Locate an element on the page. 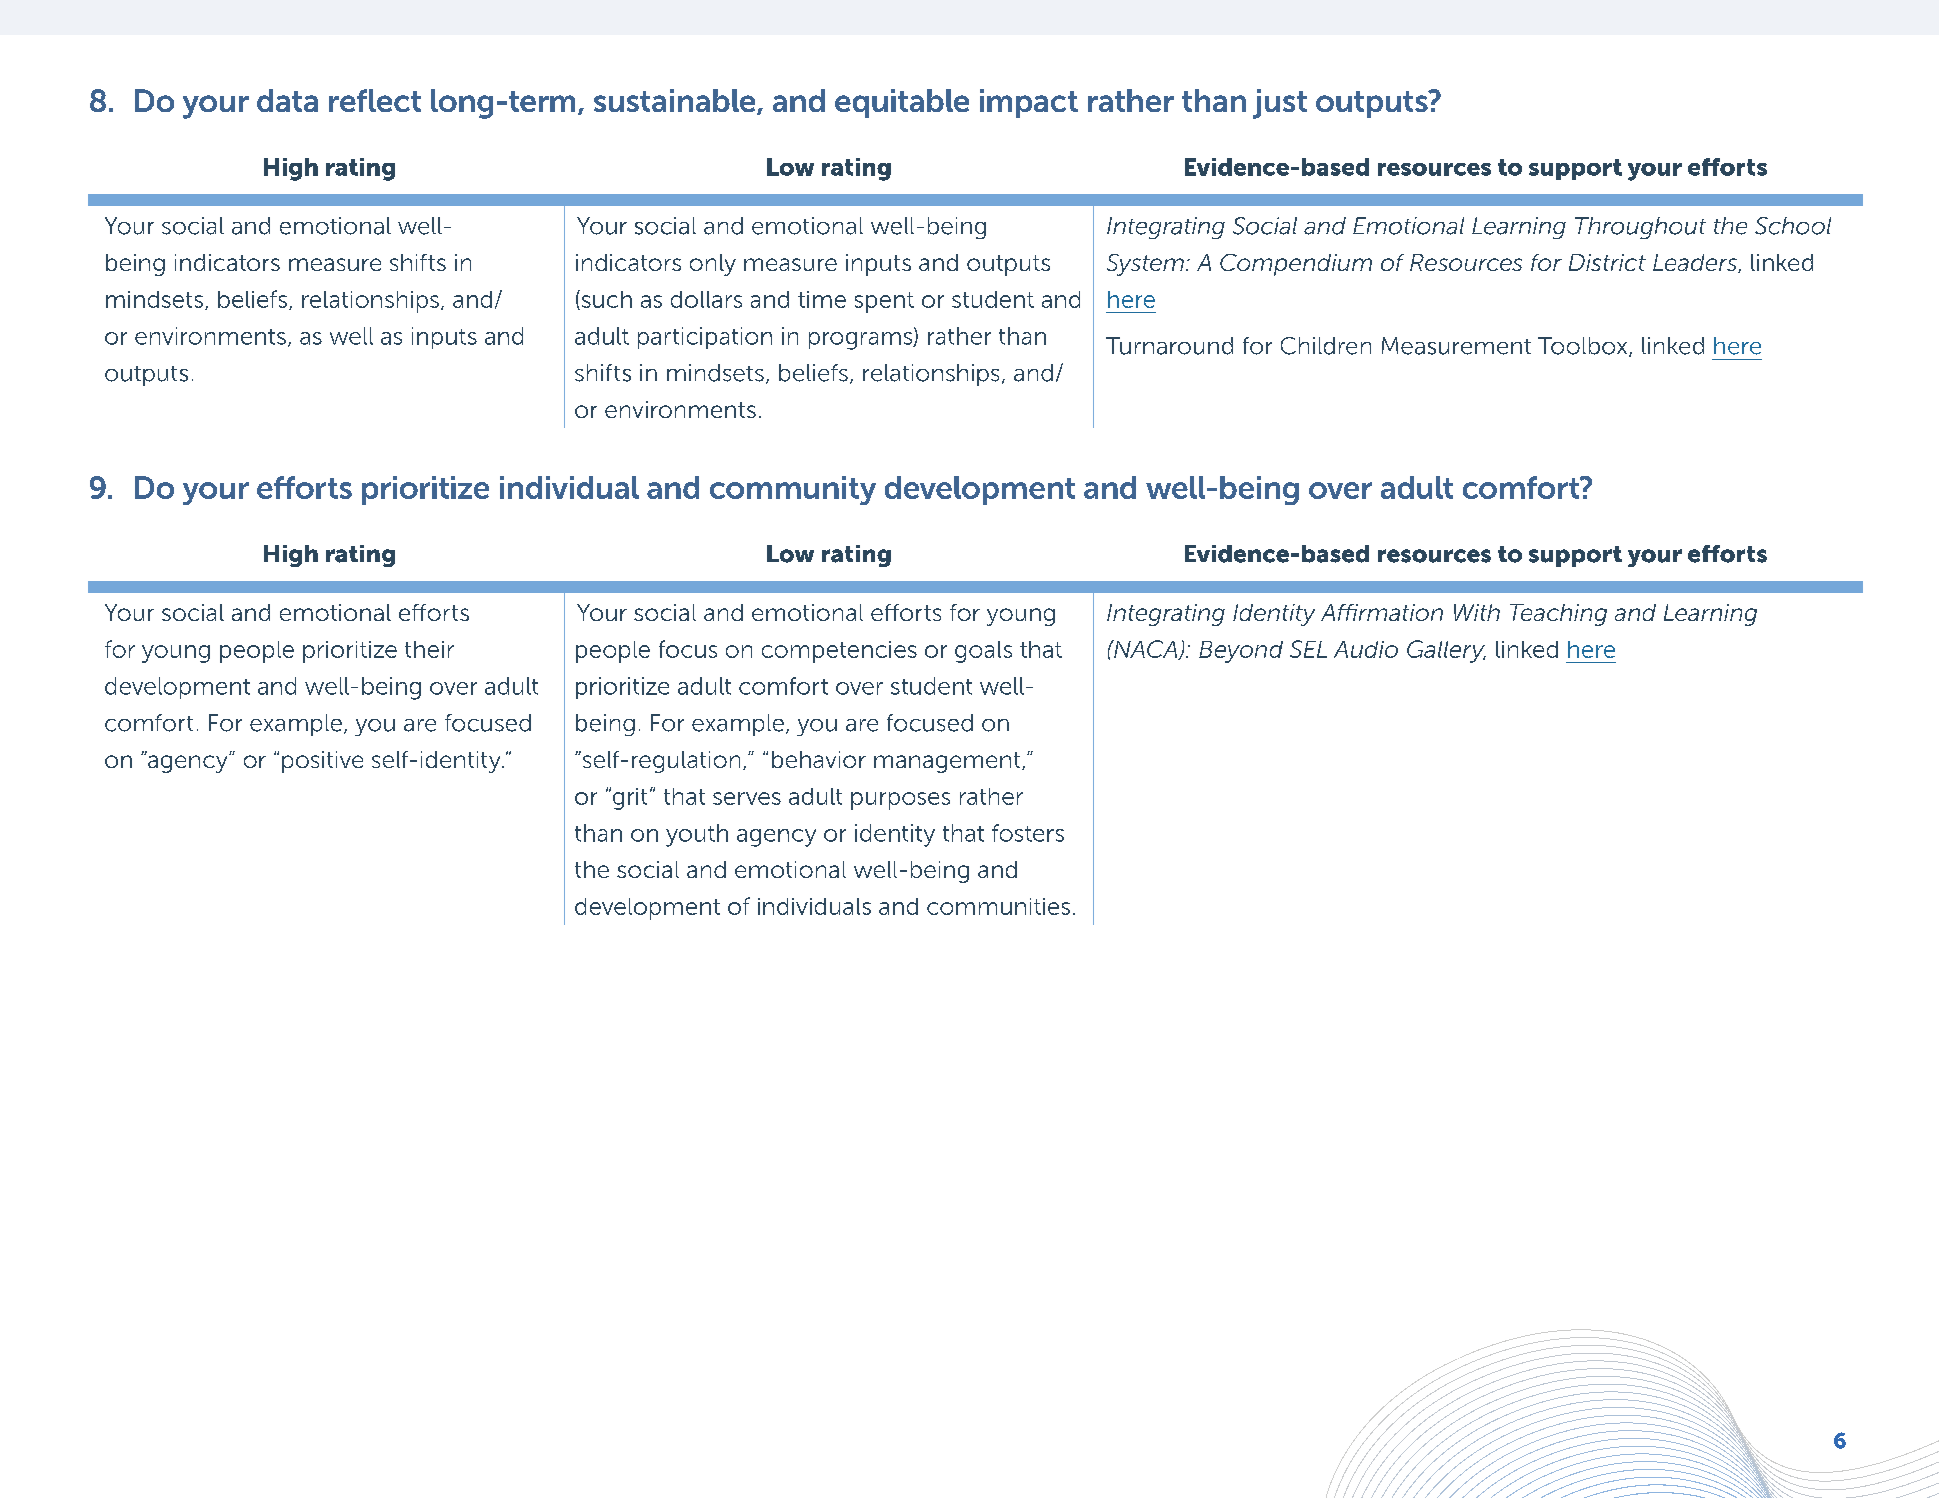  Teaching is located at coordinates (1558, 615).
